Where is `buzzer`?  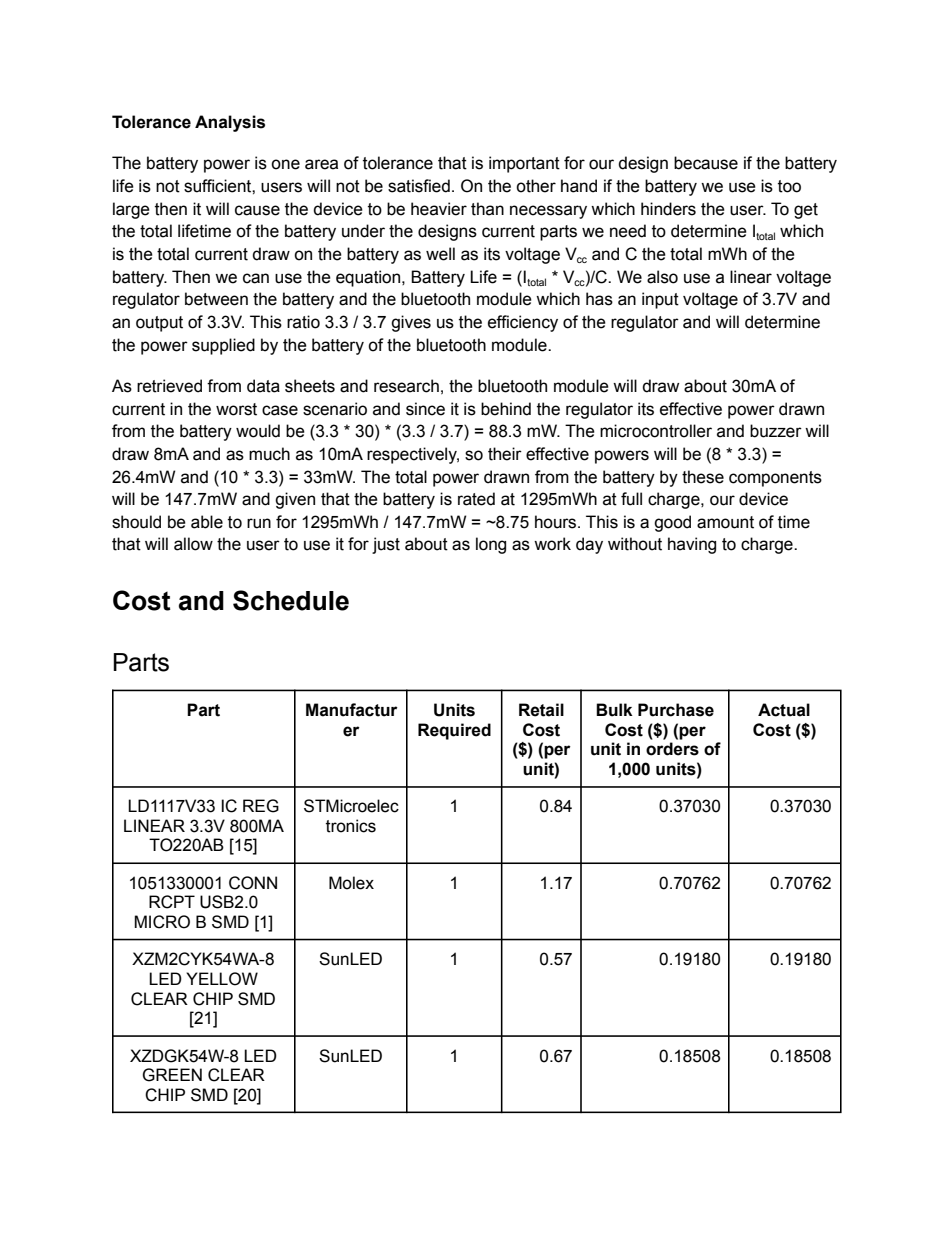
buzzer is located at coordinates (776, 431).
